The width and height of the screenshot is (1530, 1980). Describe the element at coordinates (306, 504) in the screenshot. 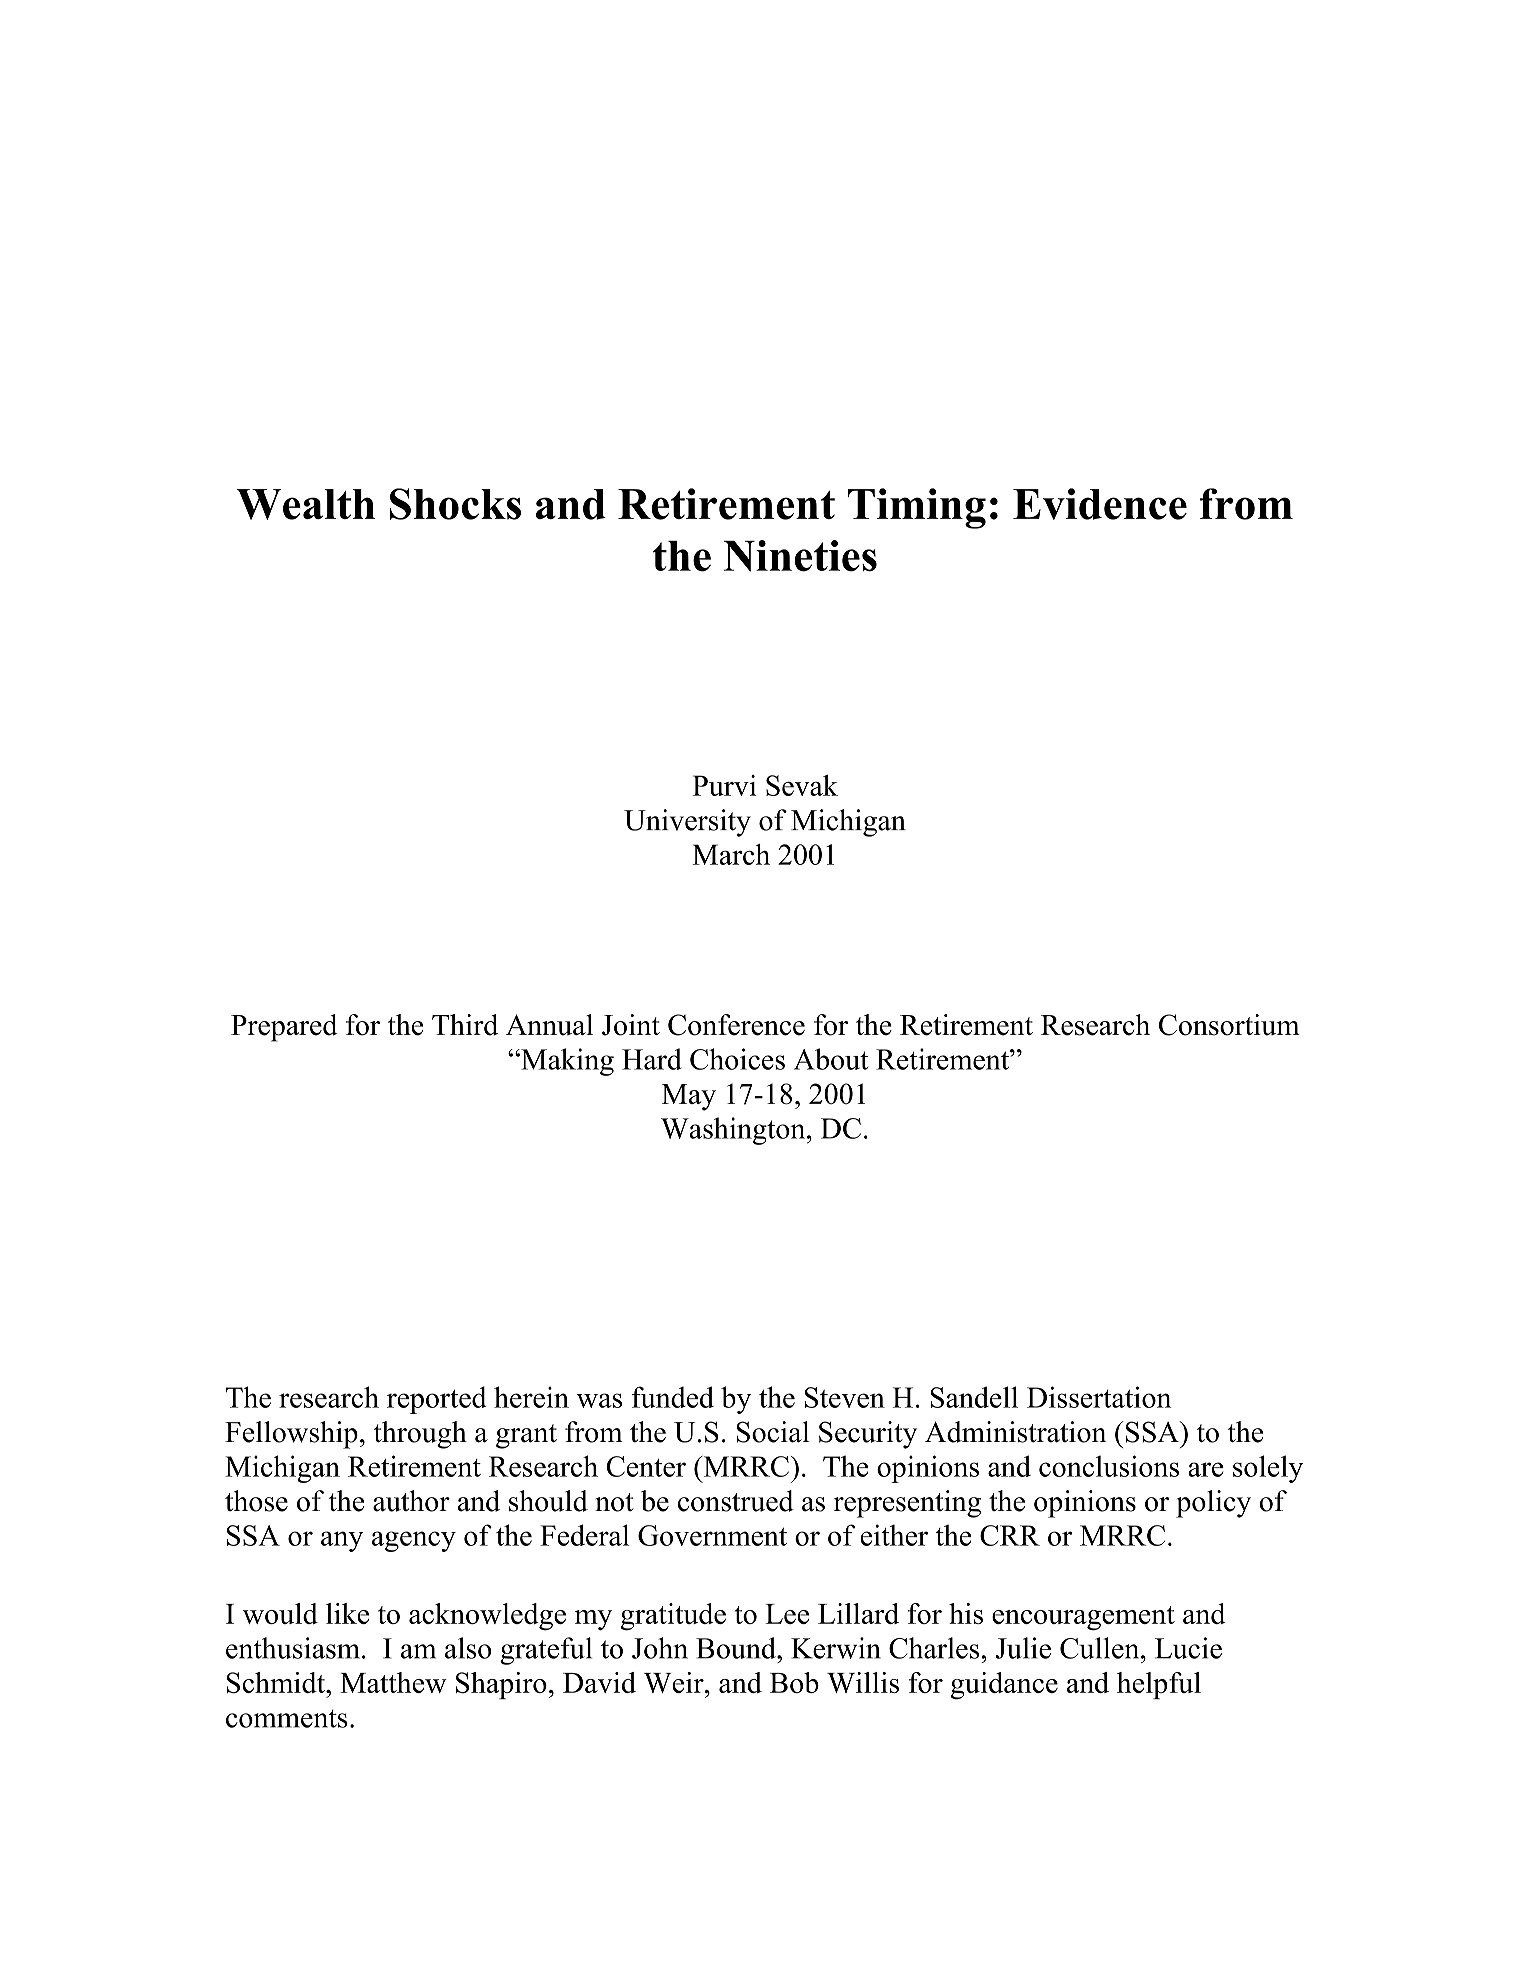

I see `Wealth` at that location.
